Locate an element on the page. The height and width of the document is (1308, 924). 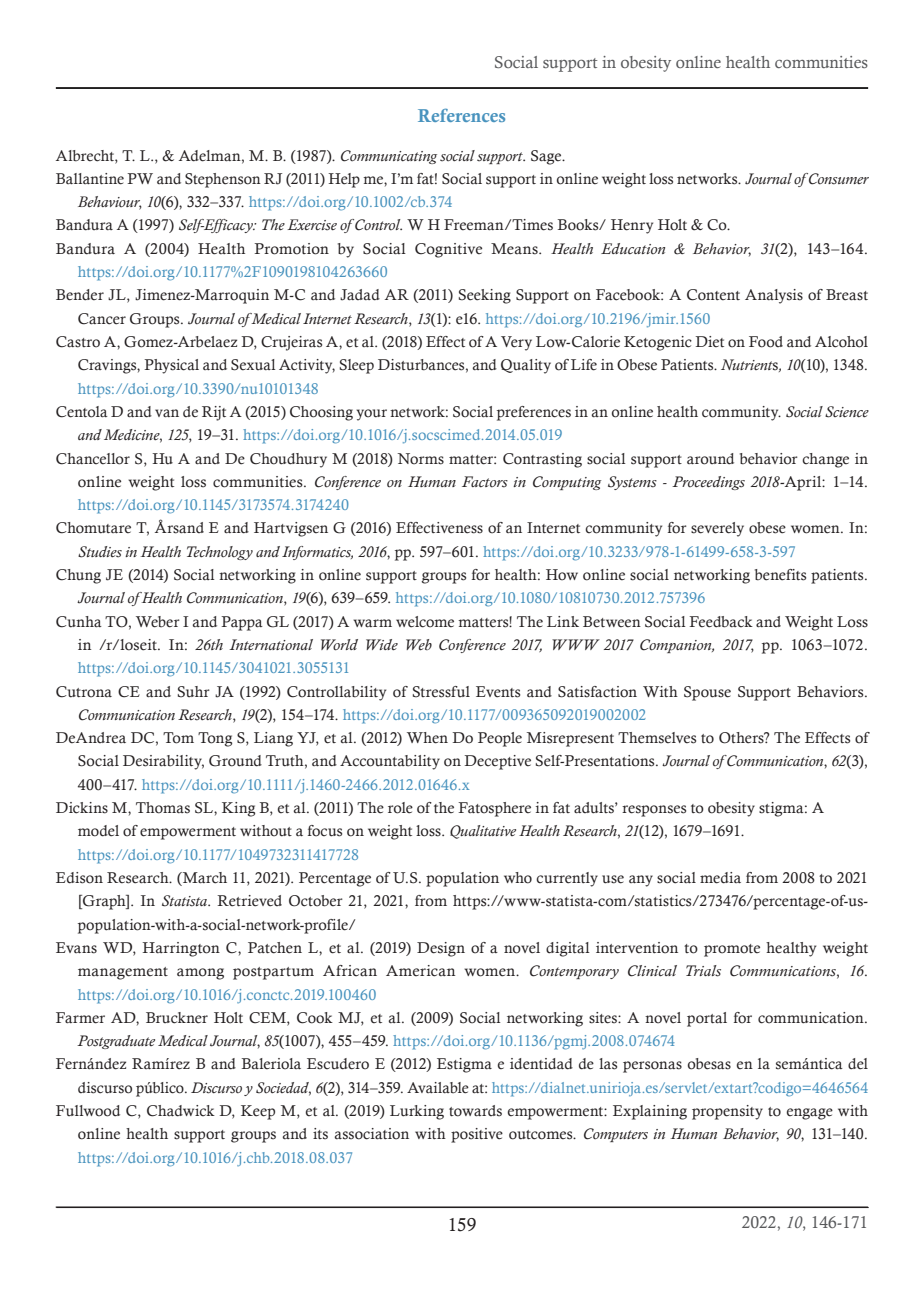
promote is located at coordinates (732, 950).
